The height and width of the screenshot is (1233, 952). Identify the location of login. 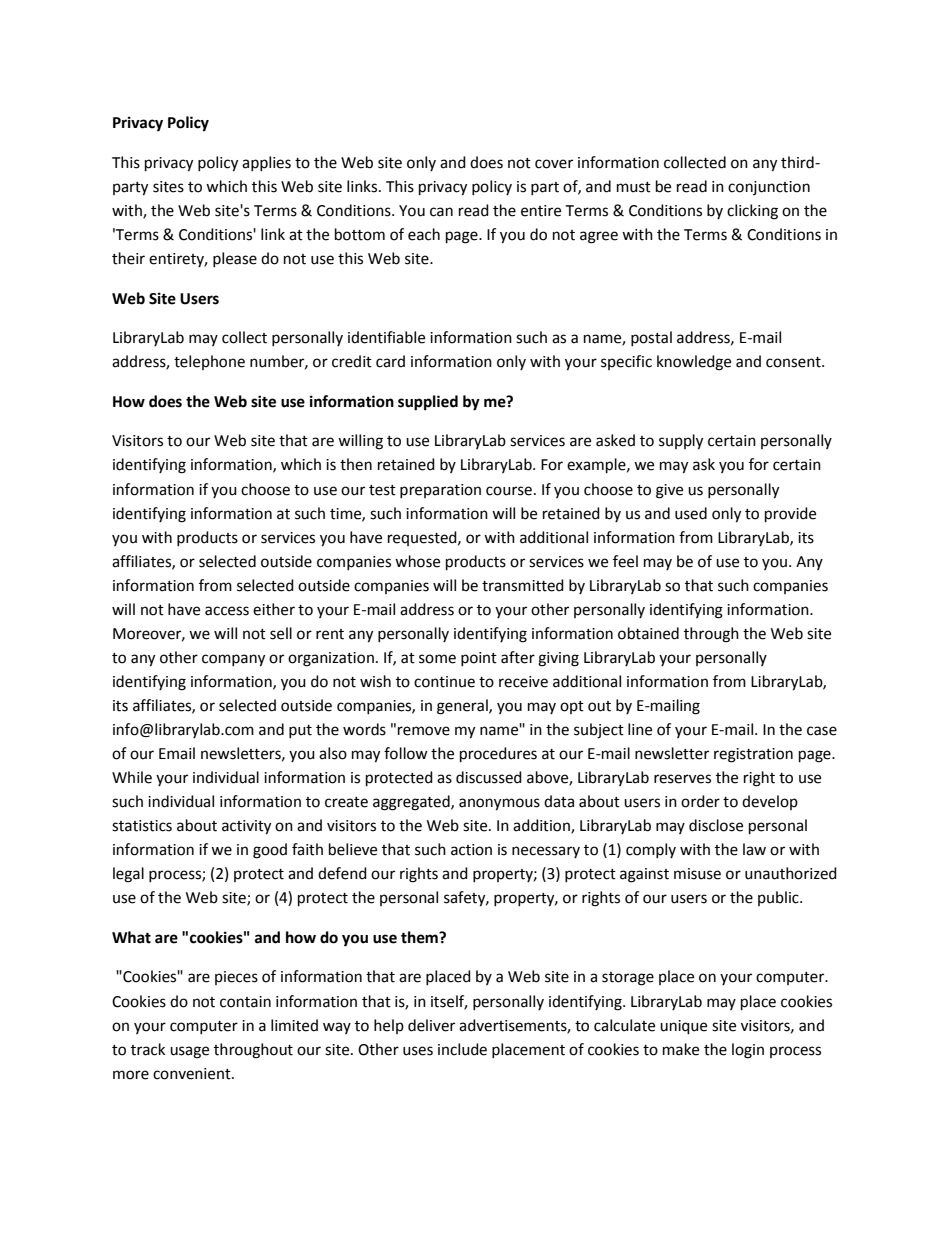
(748, 1051).
